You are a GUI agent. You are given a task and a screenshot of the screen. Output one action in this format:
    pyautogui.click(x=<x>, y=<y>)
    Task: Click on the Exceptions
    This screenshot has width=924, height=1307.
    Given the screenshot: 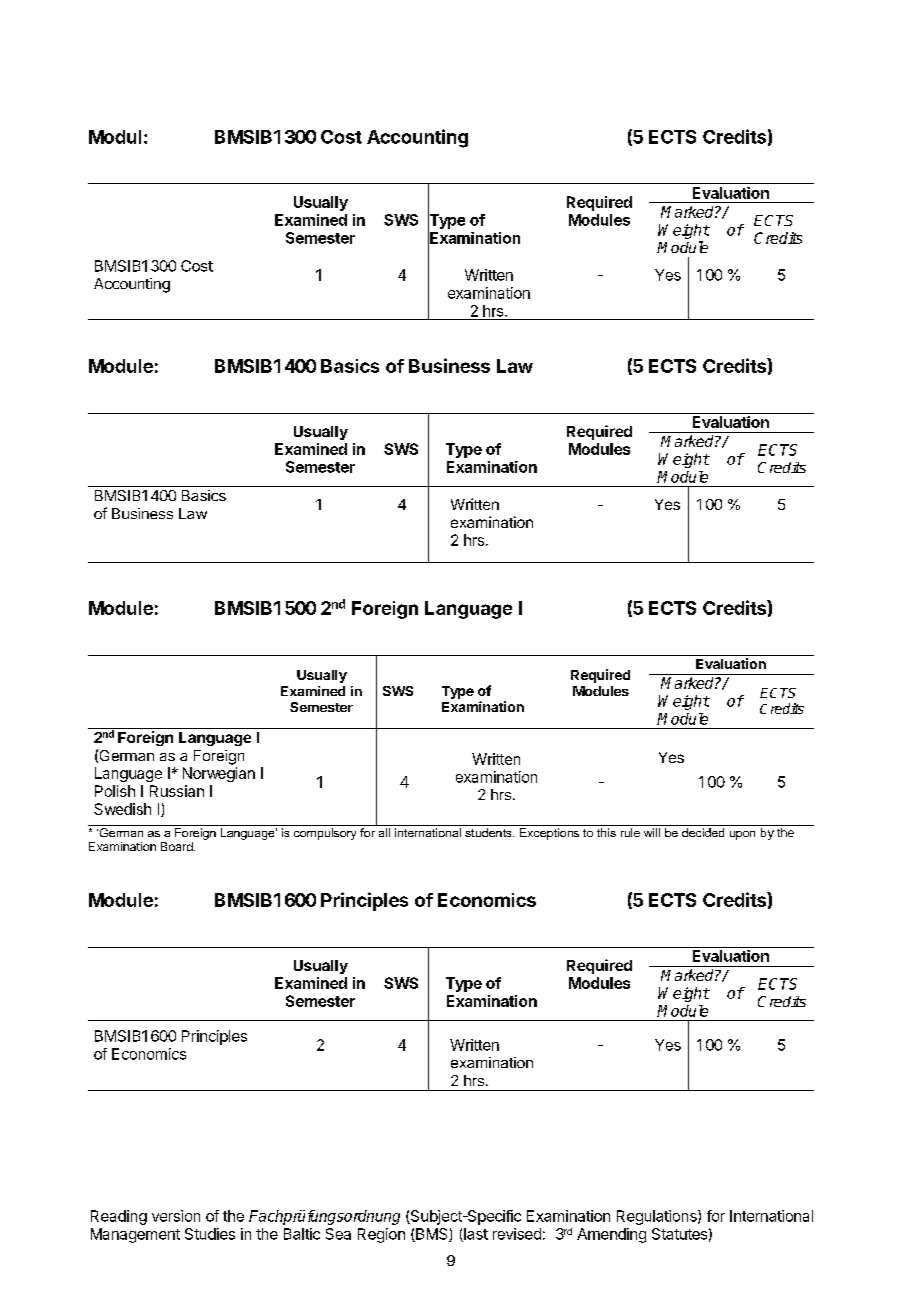 What is the action you would take?
    pyautogui.click(x=549, y=834)
